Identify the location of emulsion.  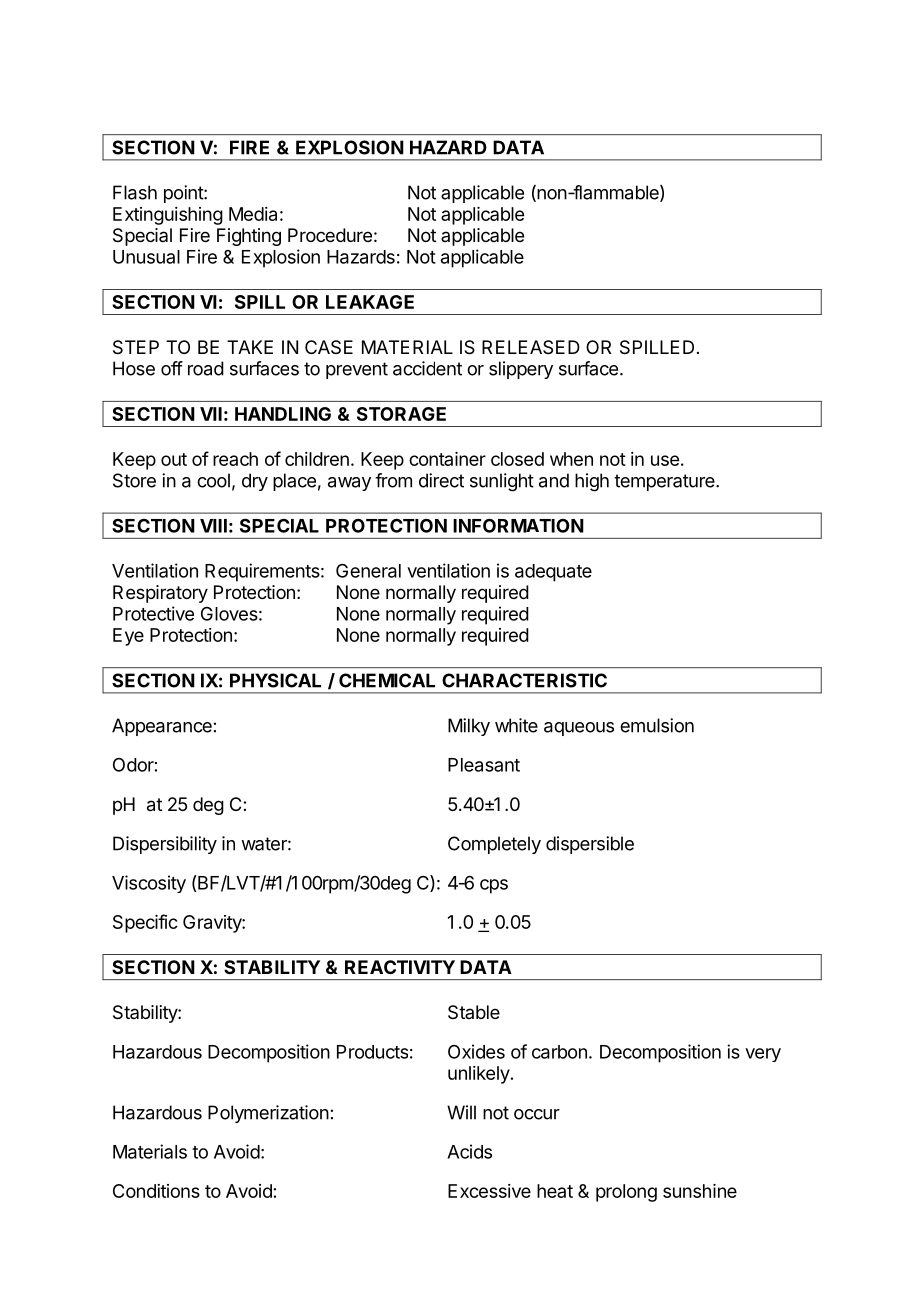
(657, 725).
